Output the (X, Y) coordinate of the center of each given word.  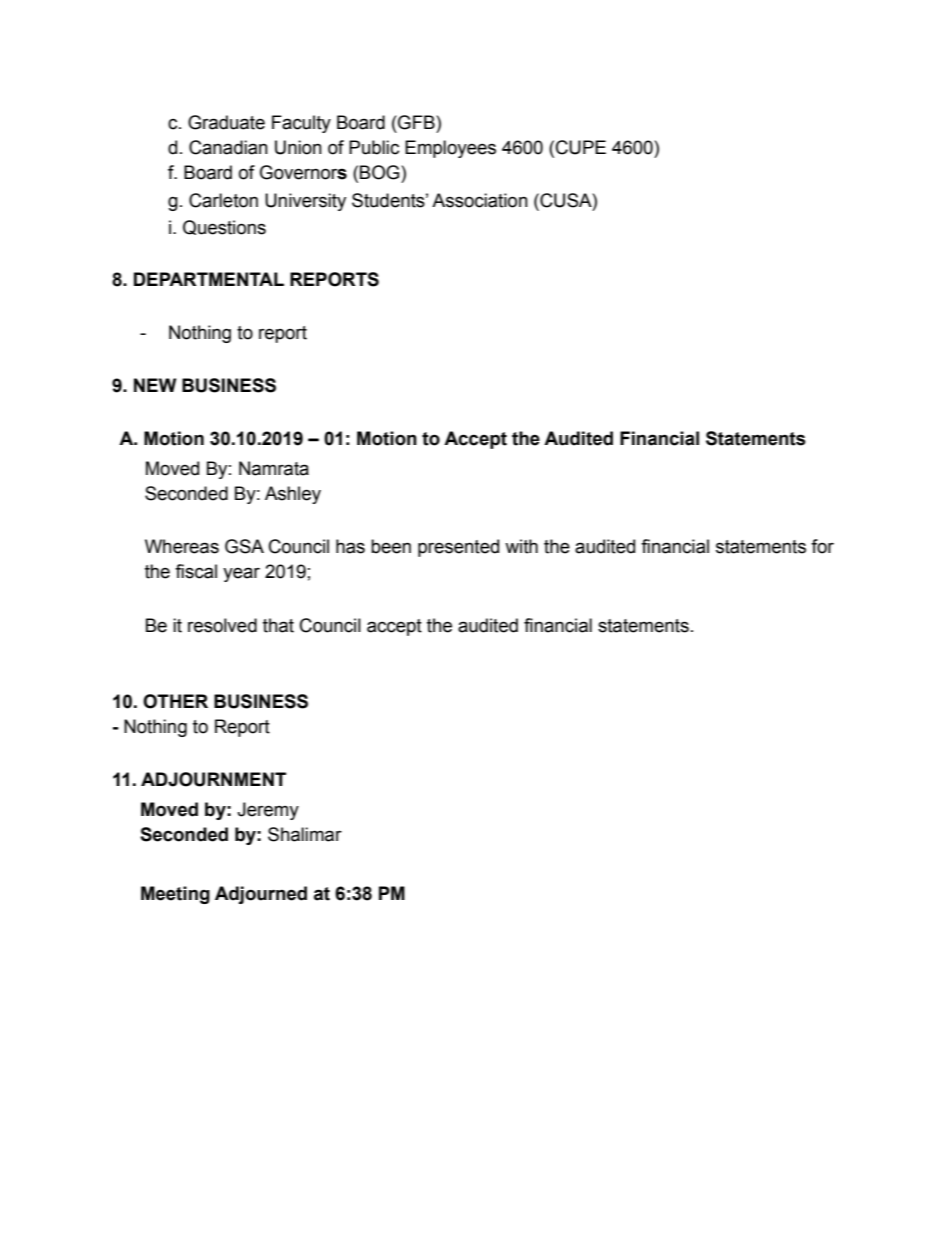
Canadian (228, 147)
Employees (450, 149)
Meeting (175, 895)
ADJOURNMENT (213, 779)
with (521, 546)
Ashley (293, 495)
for (822, 546)
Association (480, 200)
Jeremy (268, 811)
